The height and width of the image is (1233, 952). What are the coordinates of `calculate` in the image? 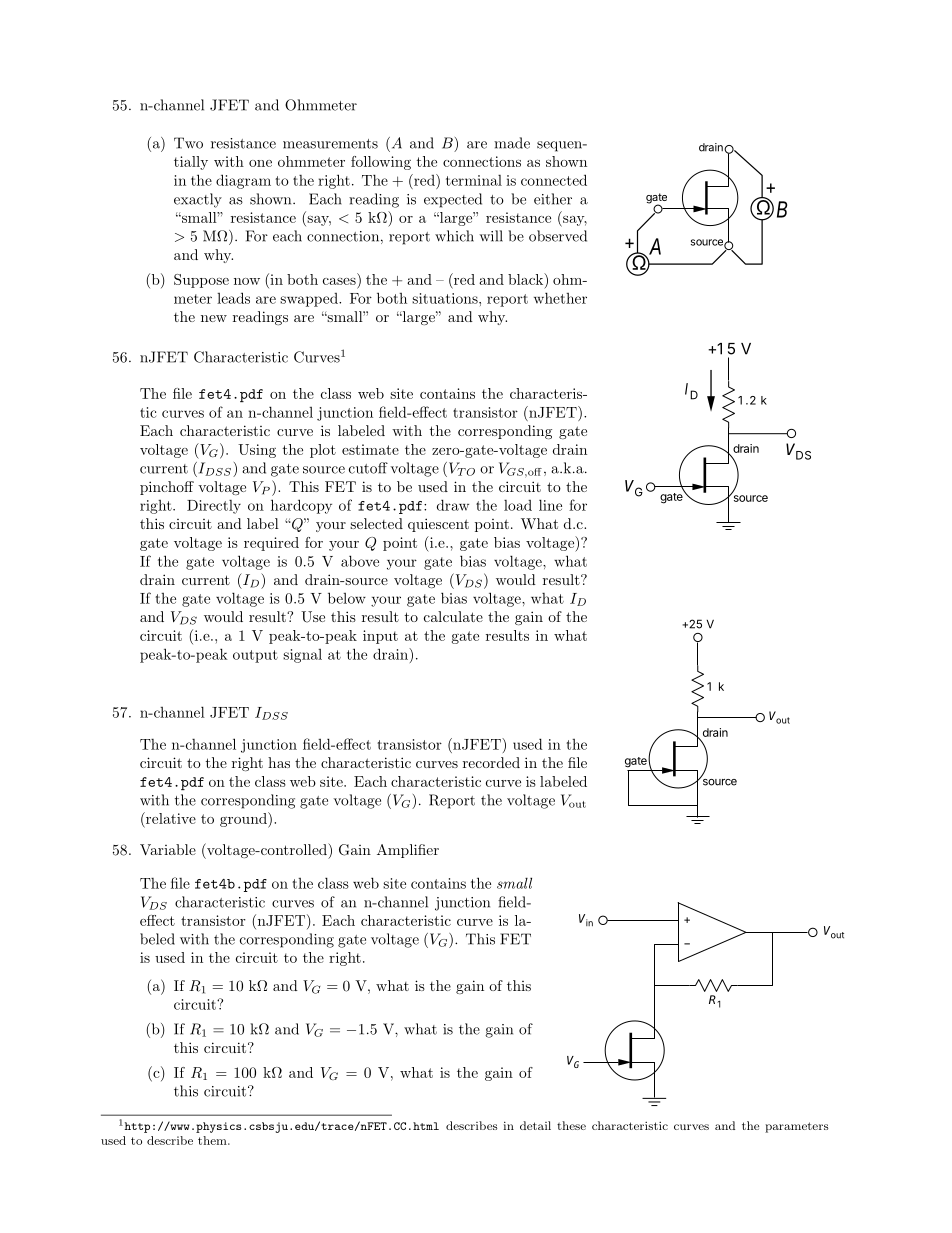 It's located at (453, 616).
